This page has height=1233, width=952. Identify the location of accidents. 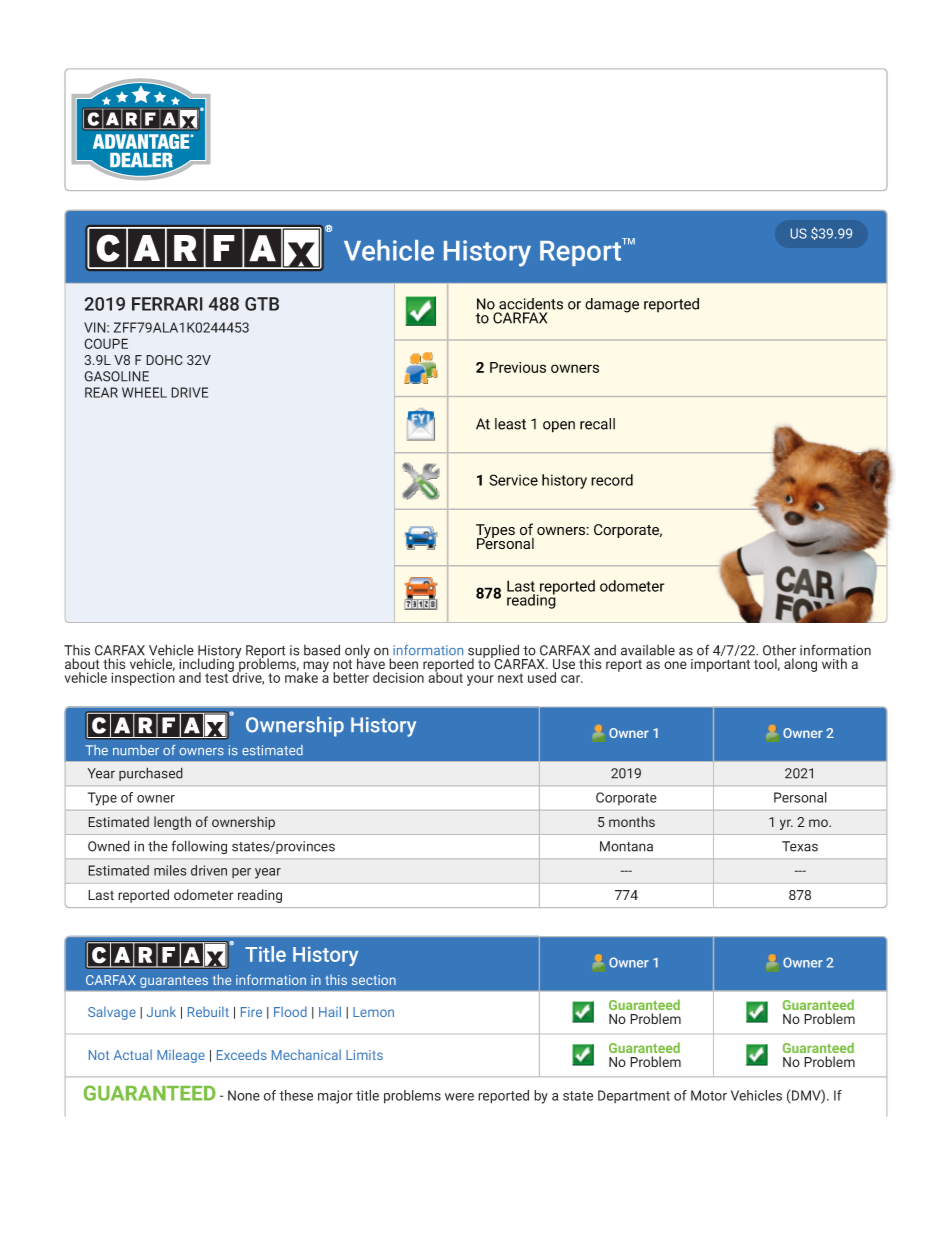
(531, 304).
